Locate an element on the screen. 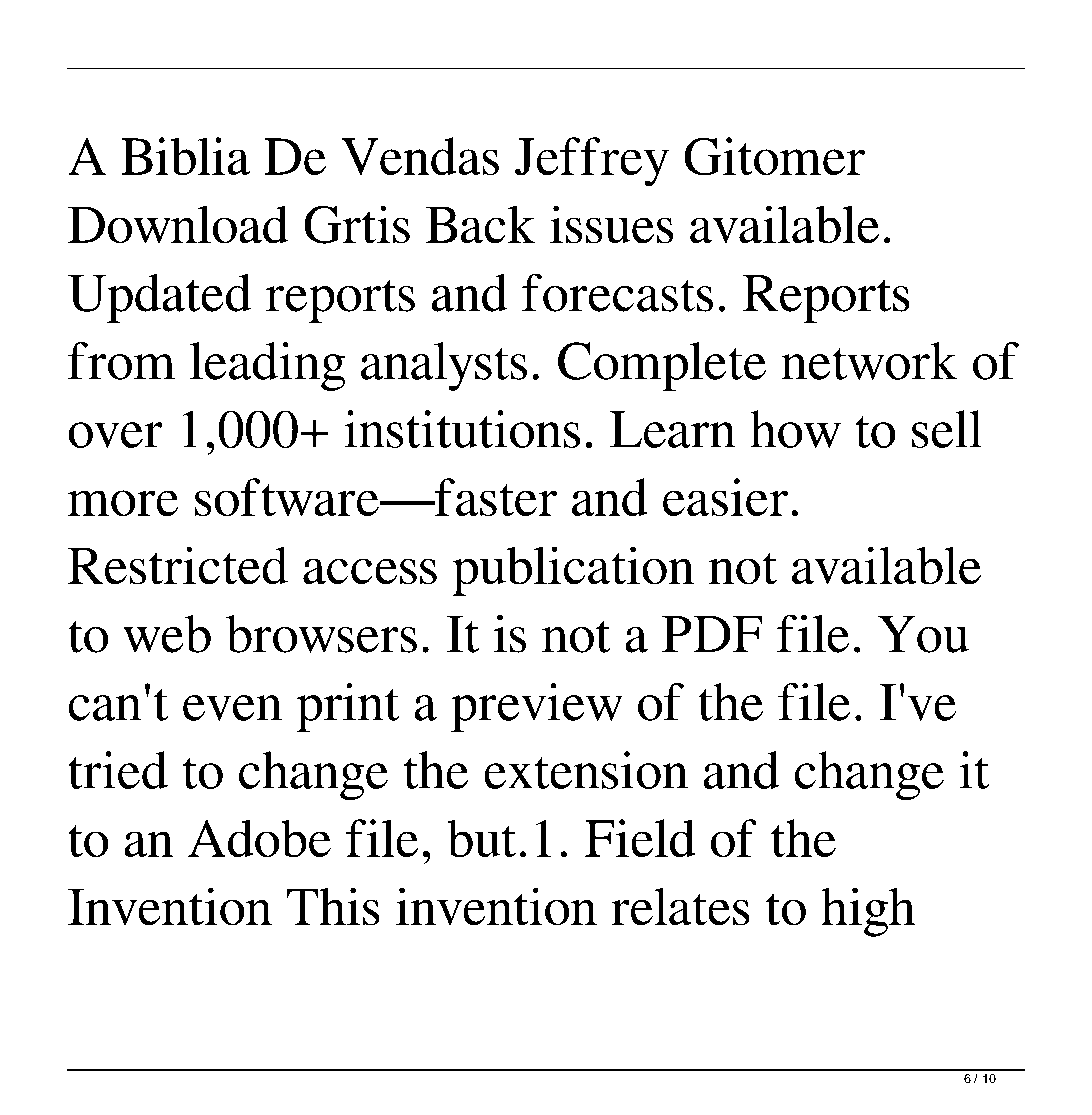 This screenshot has width=1092, height=1115. Adobe is located at coordinates (259, 838).
